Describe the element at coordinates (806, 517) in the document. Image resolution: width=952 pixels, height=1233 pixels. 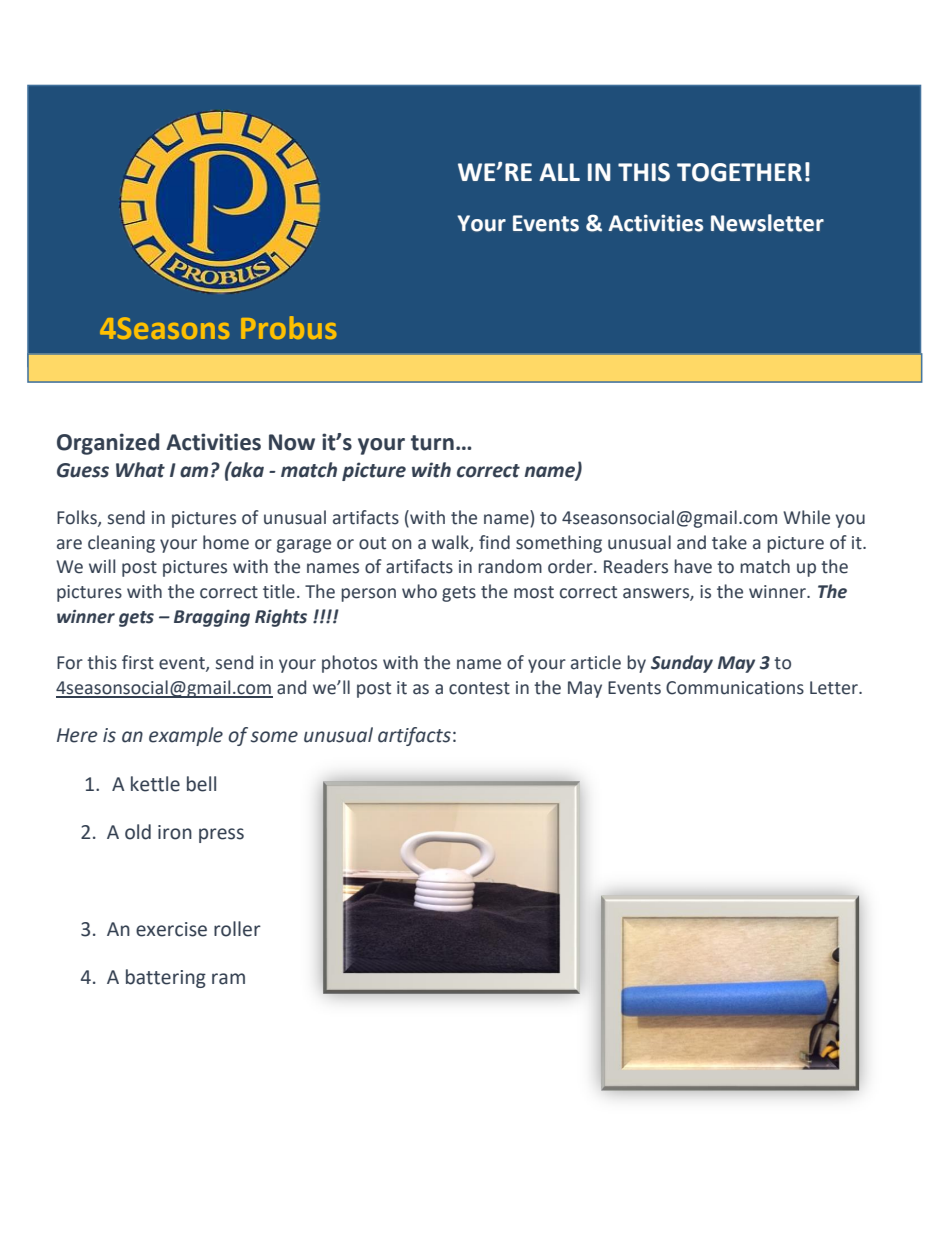
I see `While` at that location.
